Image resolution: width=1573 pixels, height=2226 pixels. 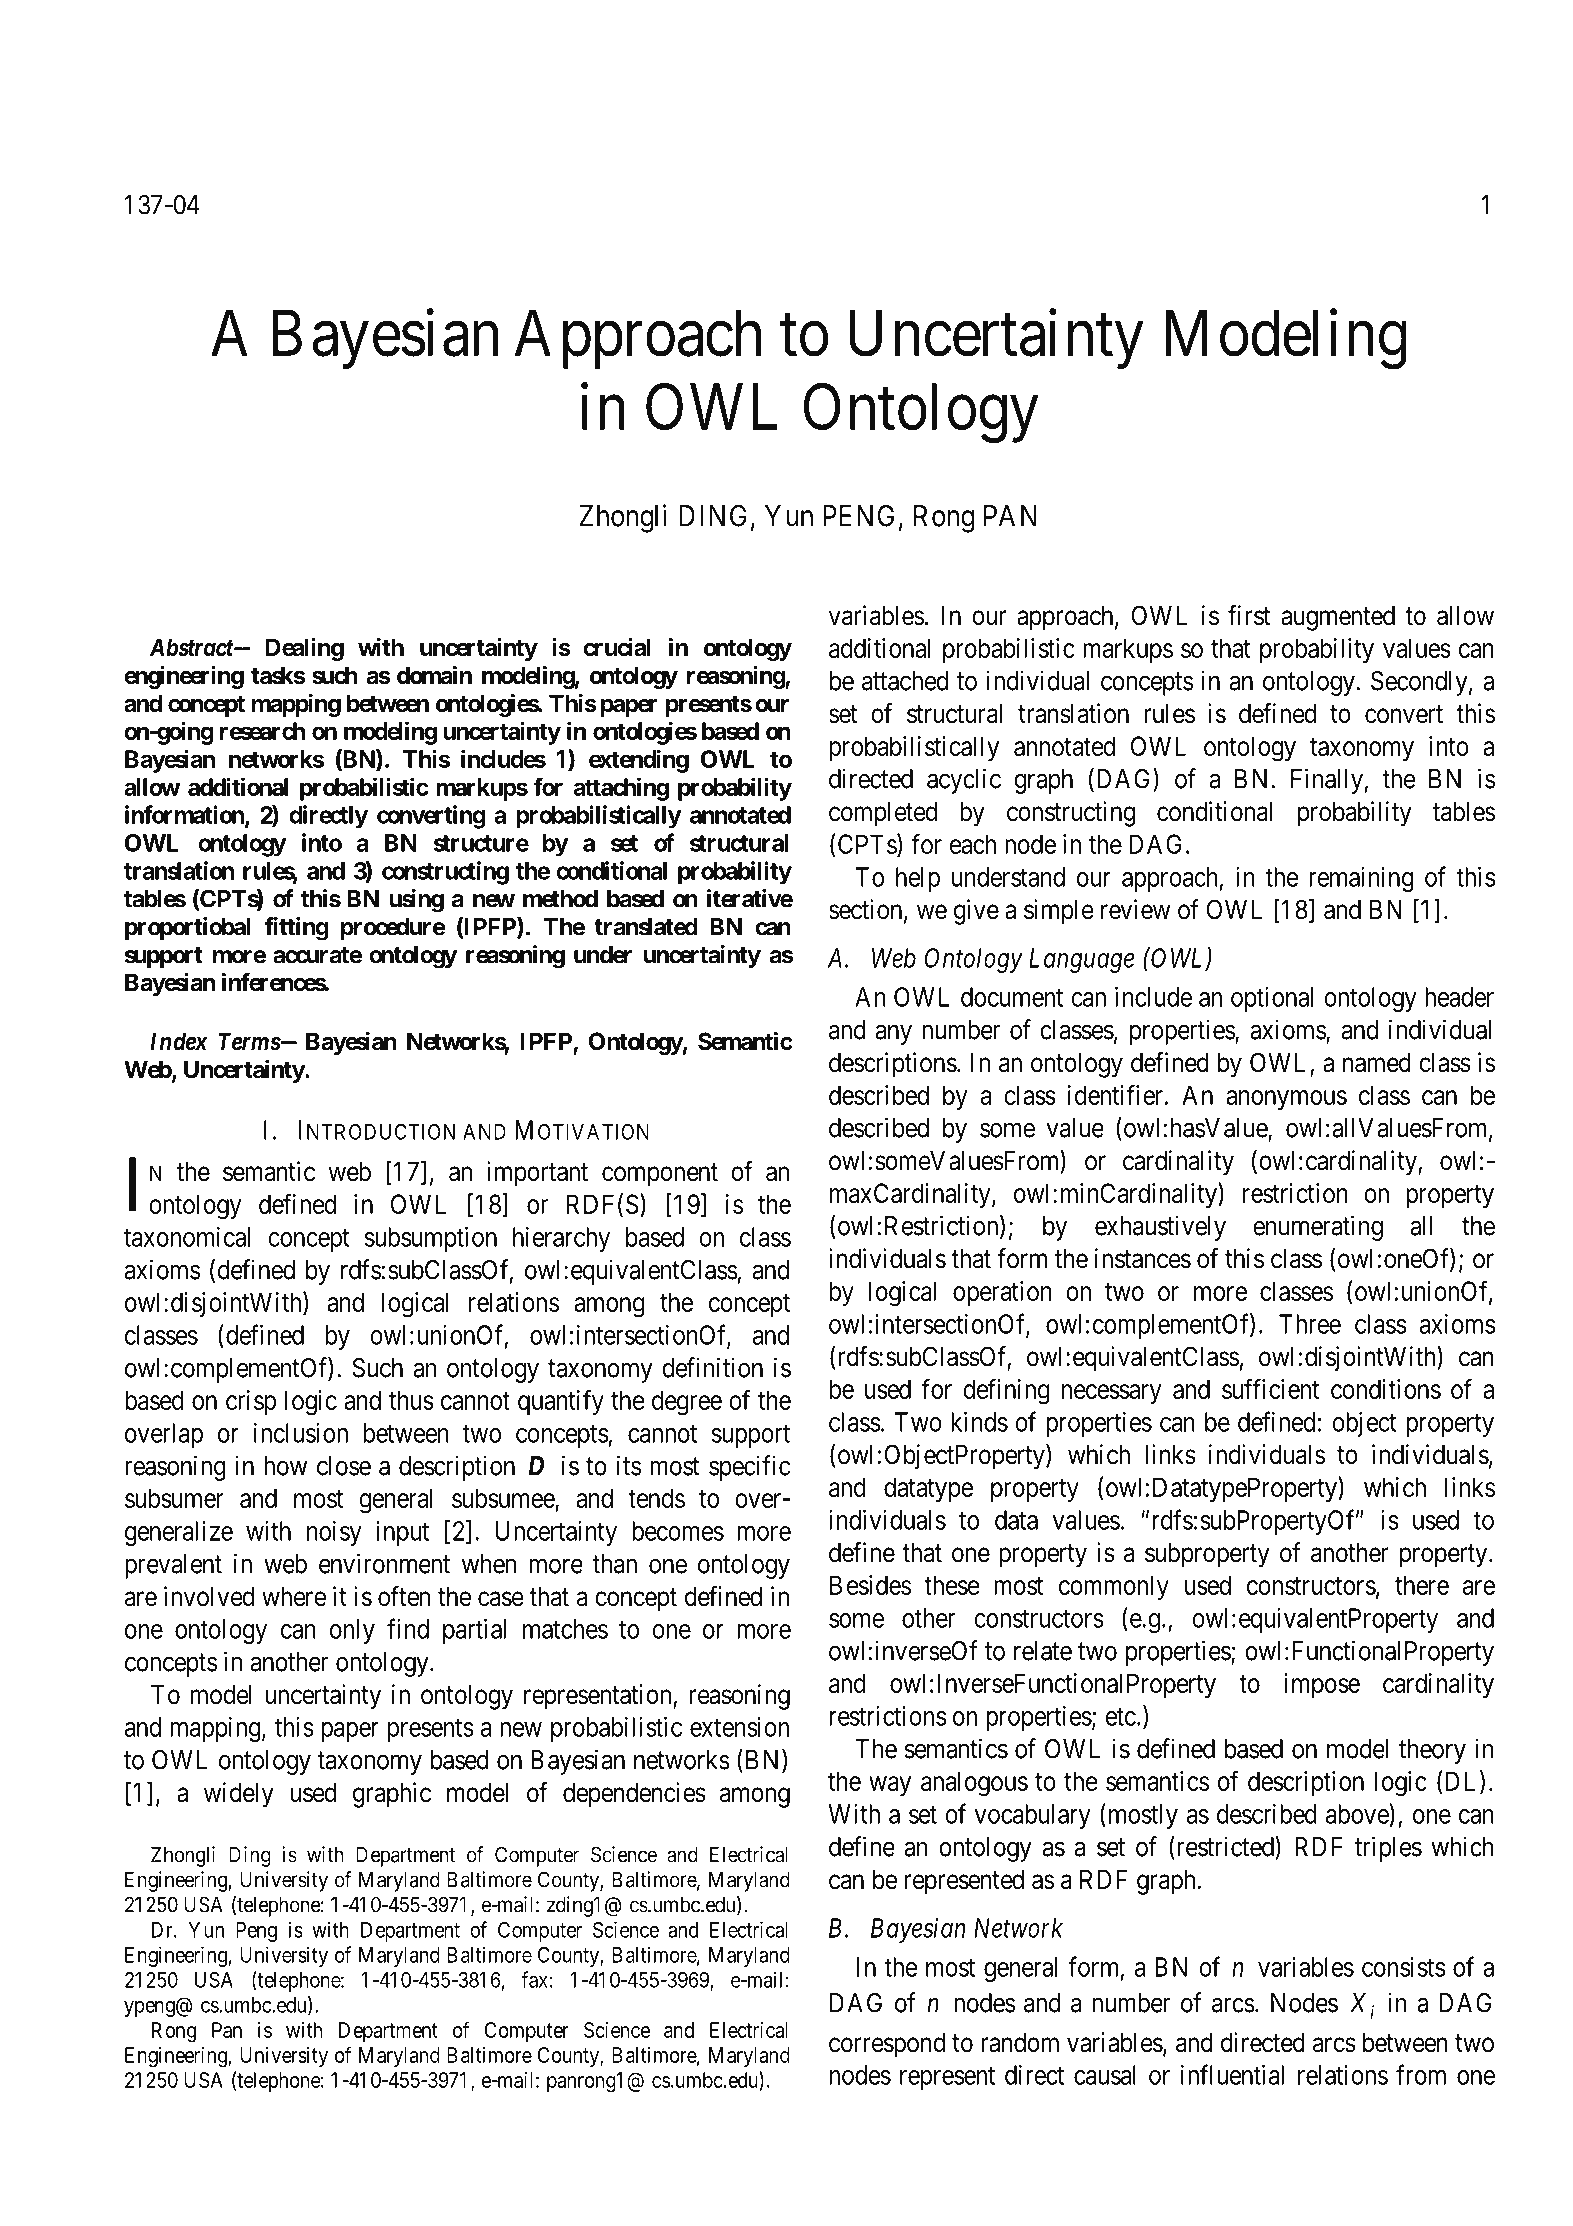 What do you see at coordinates (894, 1035) in the screenshot?
I see `any` at bounding box center [894, 1035].
